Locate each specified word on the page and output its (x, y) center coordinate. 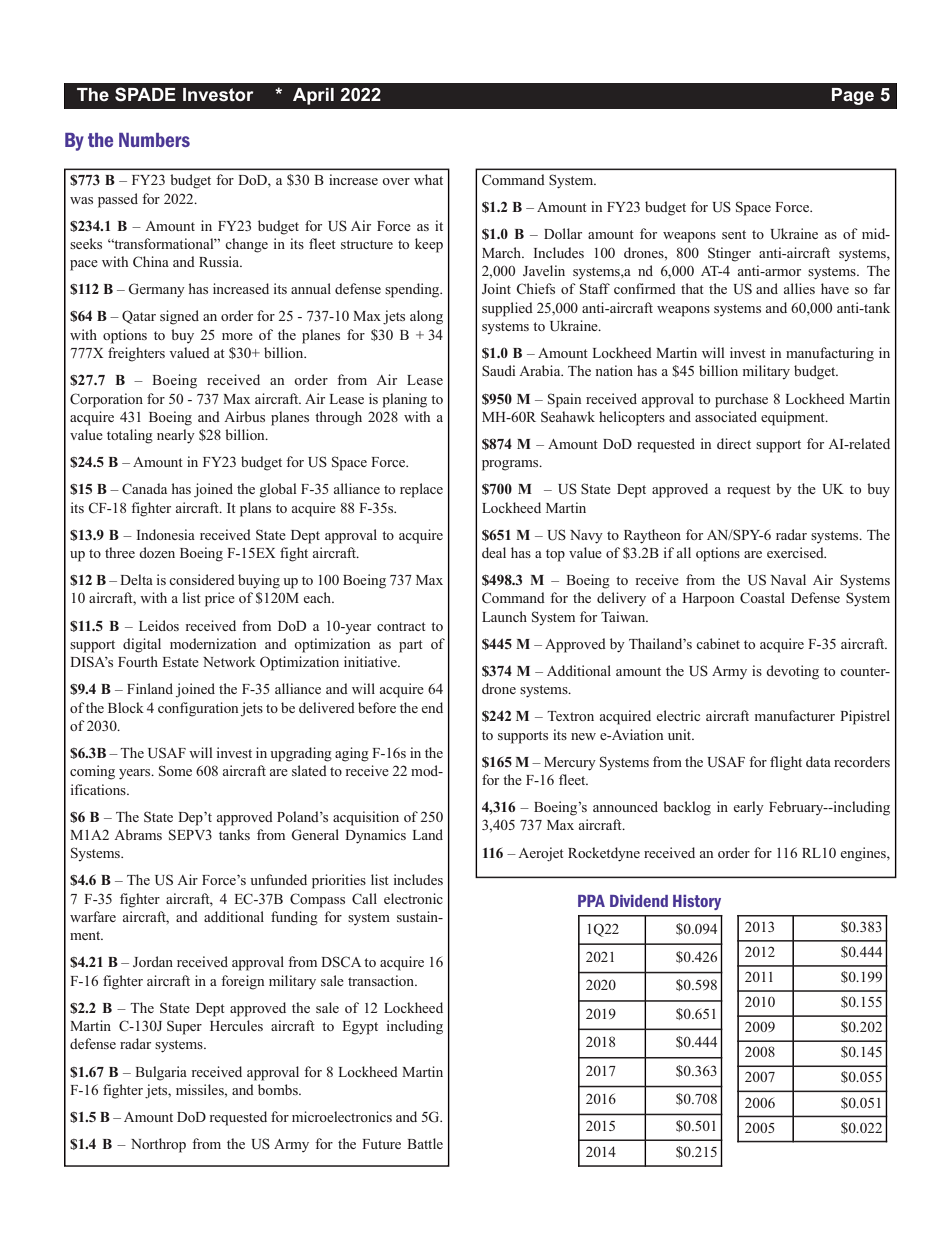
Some (175, 771)
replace (421, 490)
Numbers (154, 140)
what (428, 179)
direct (734, 443)
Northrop (158, 1145)
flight (786, 763)
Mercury (570, 764)
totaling (130, 436)
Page (853, 96)
